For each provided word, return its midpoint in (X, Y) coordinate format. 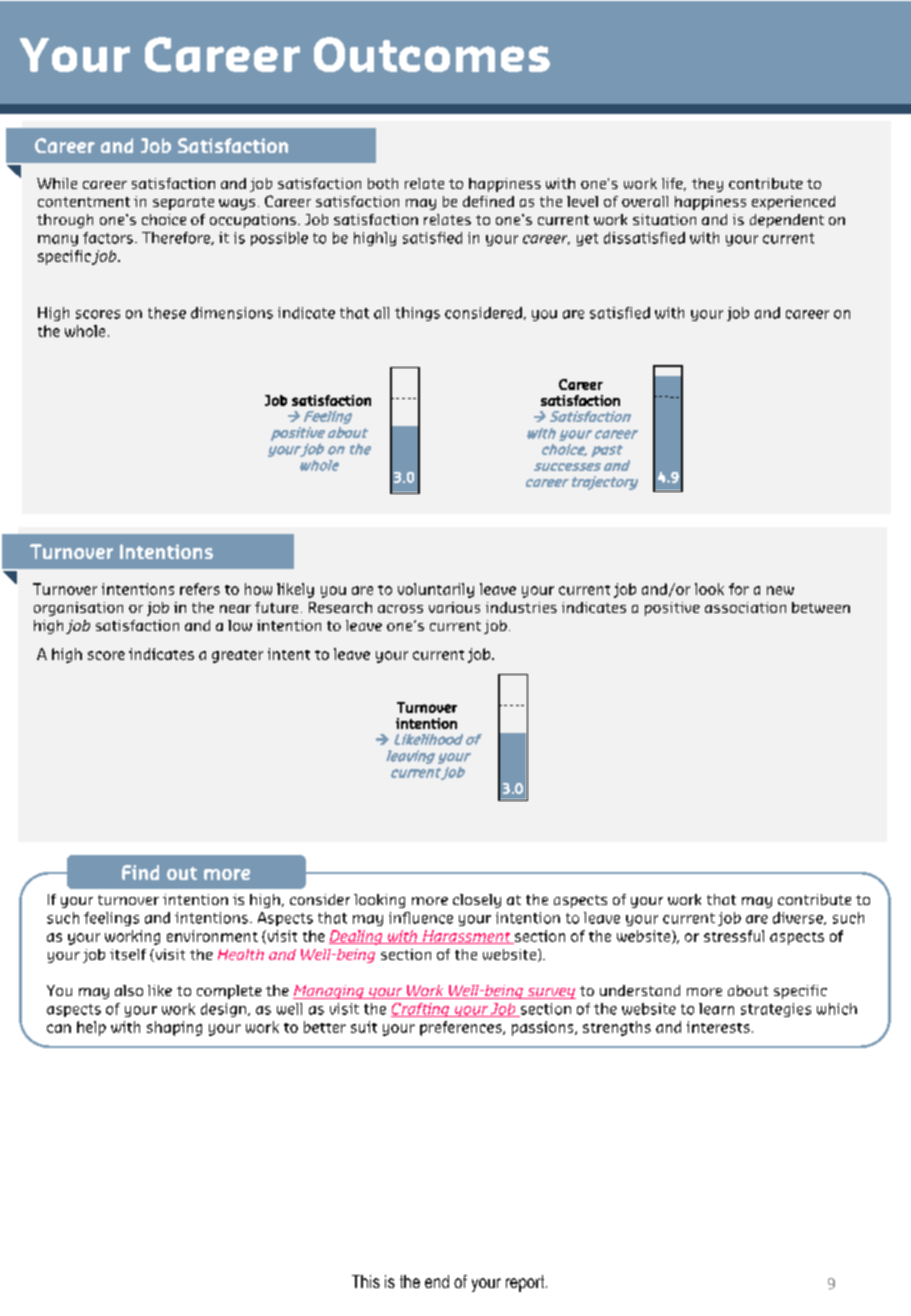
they (707, 185)
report (526, 1283)
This (366, 1281)
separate (183, 203)
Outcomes (432, 54)
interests (718, 1027)
